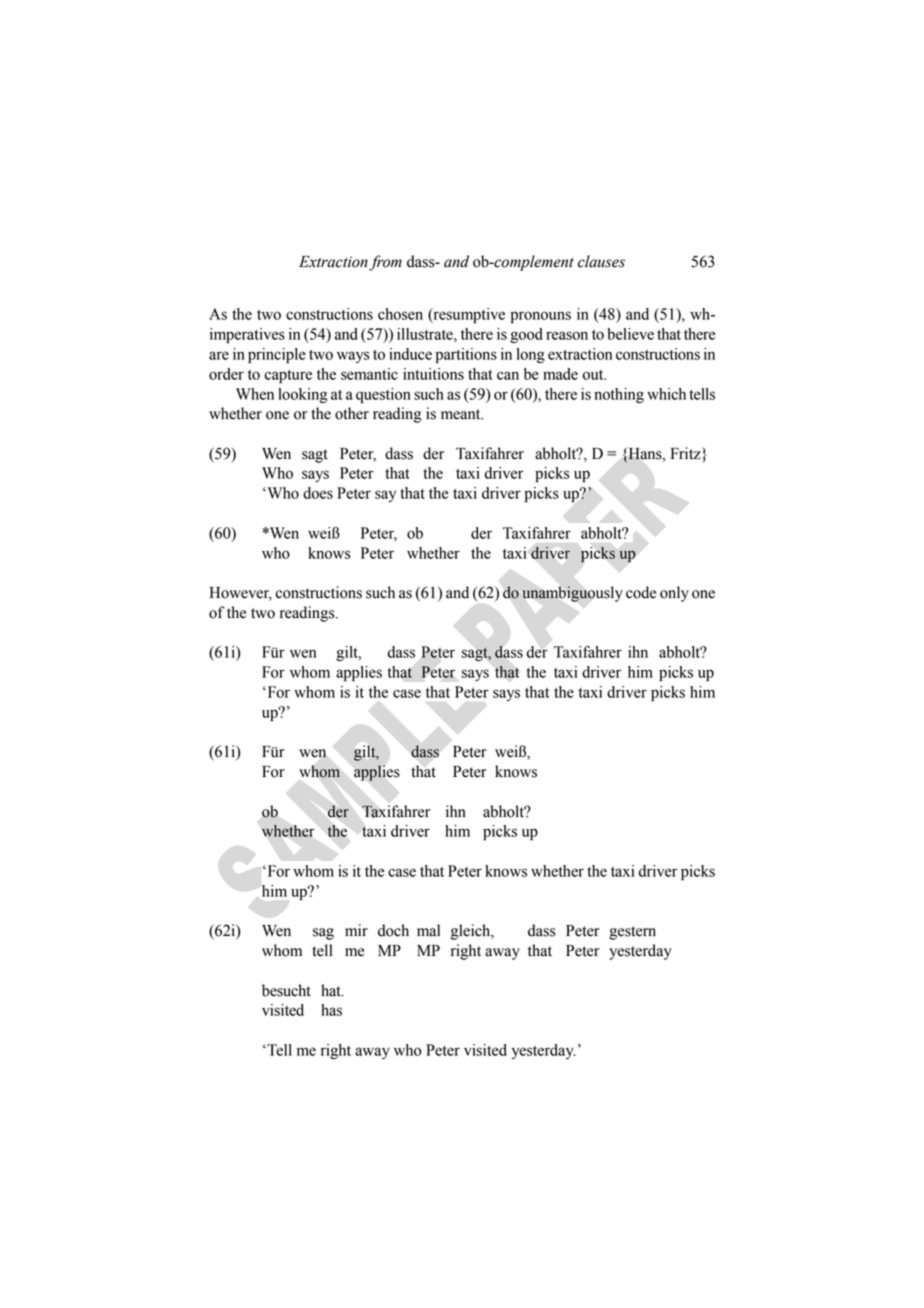 The width and height of the page is (924, 1308). I want to click on code, so click(641, 592).
